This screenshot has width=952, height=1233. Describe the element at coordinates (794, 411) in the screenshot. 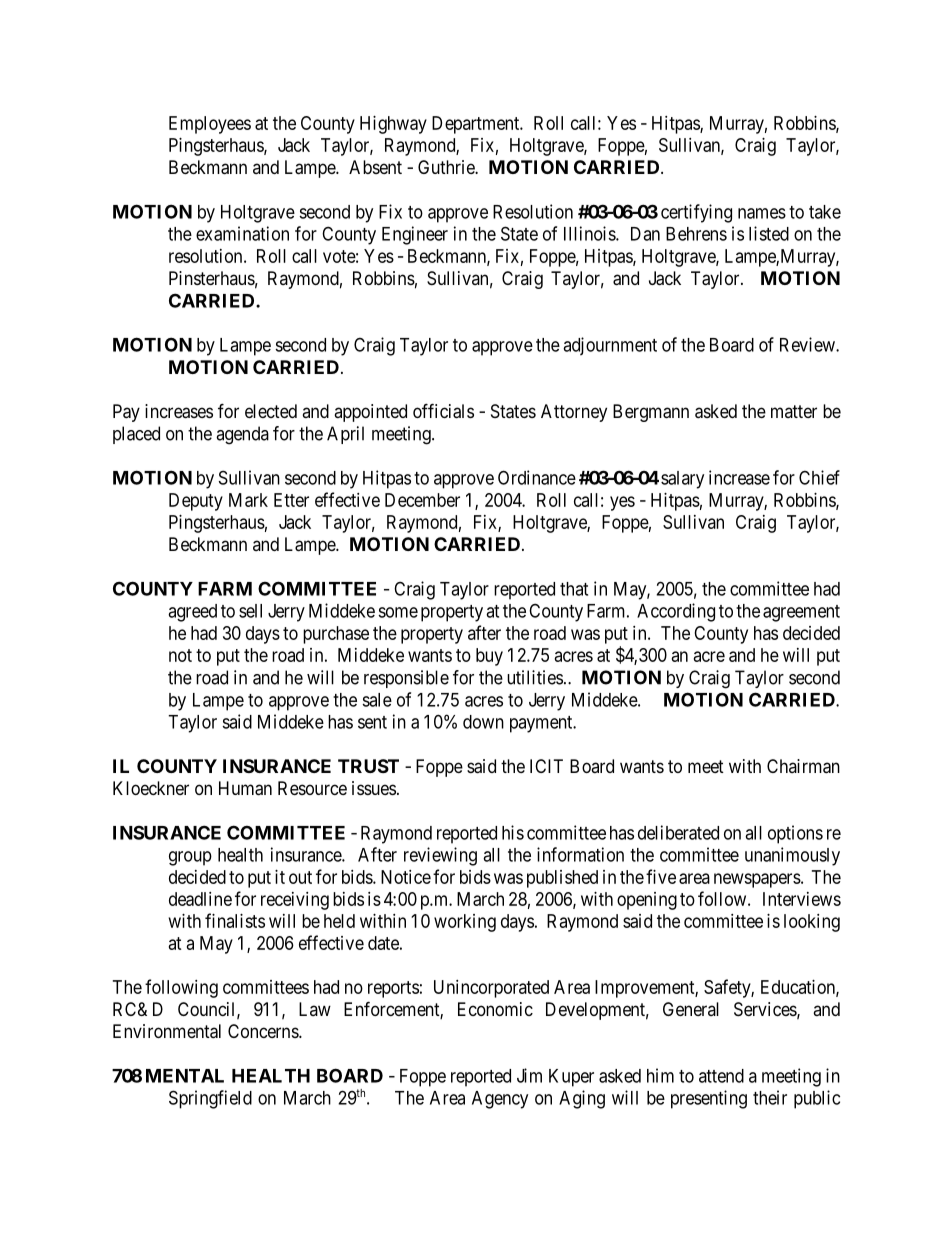

I see `matter` at that location.
